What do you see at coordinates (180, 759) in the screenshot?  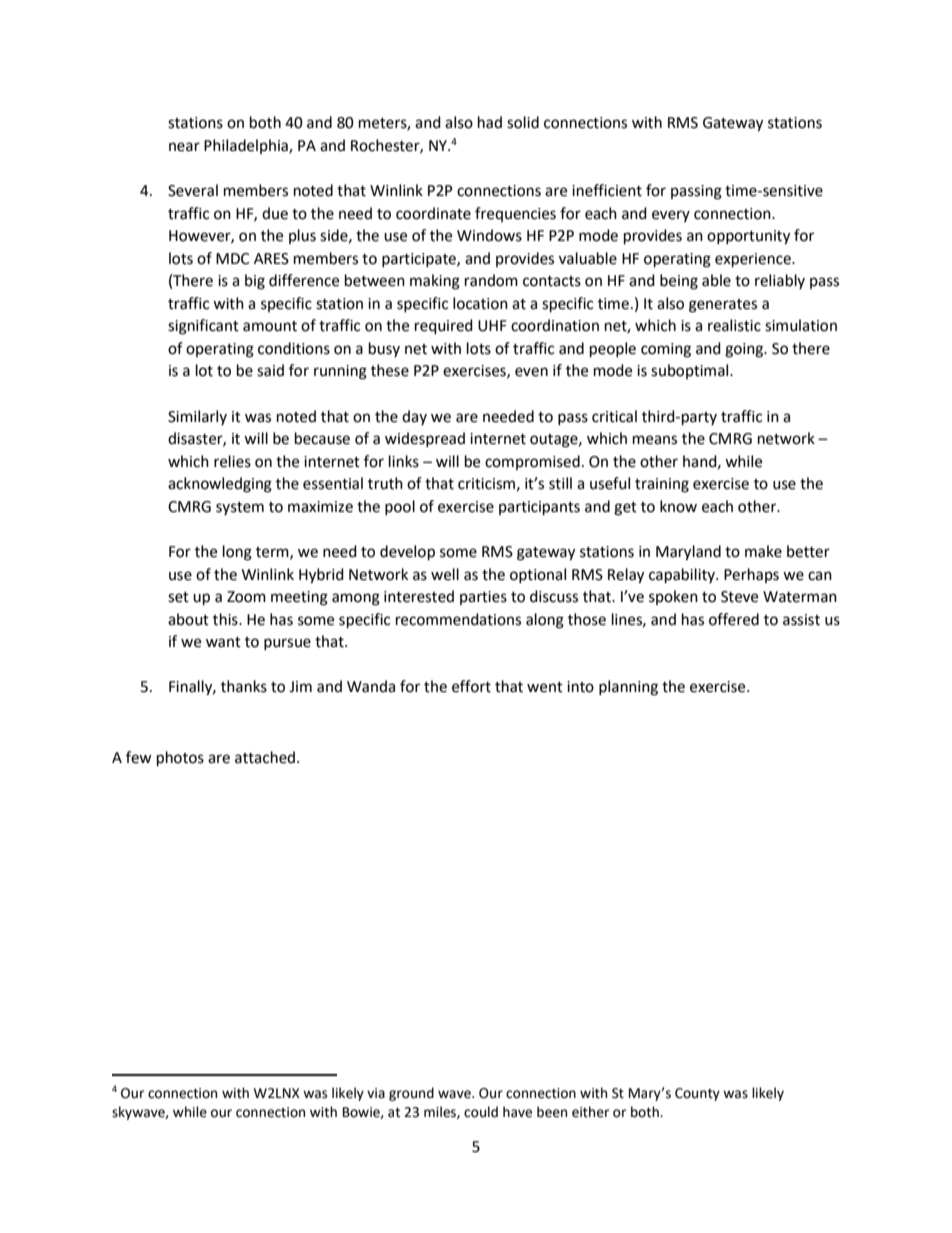 I see `photos` at bounding box center [180, 759].
